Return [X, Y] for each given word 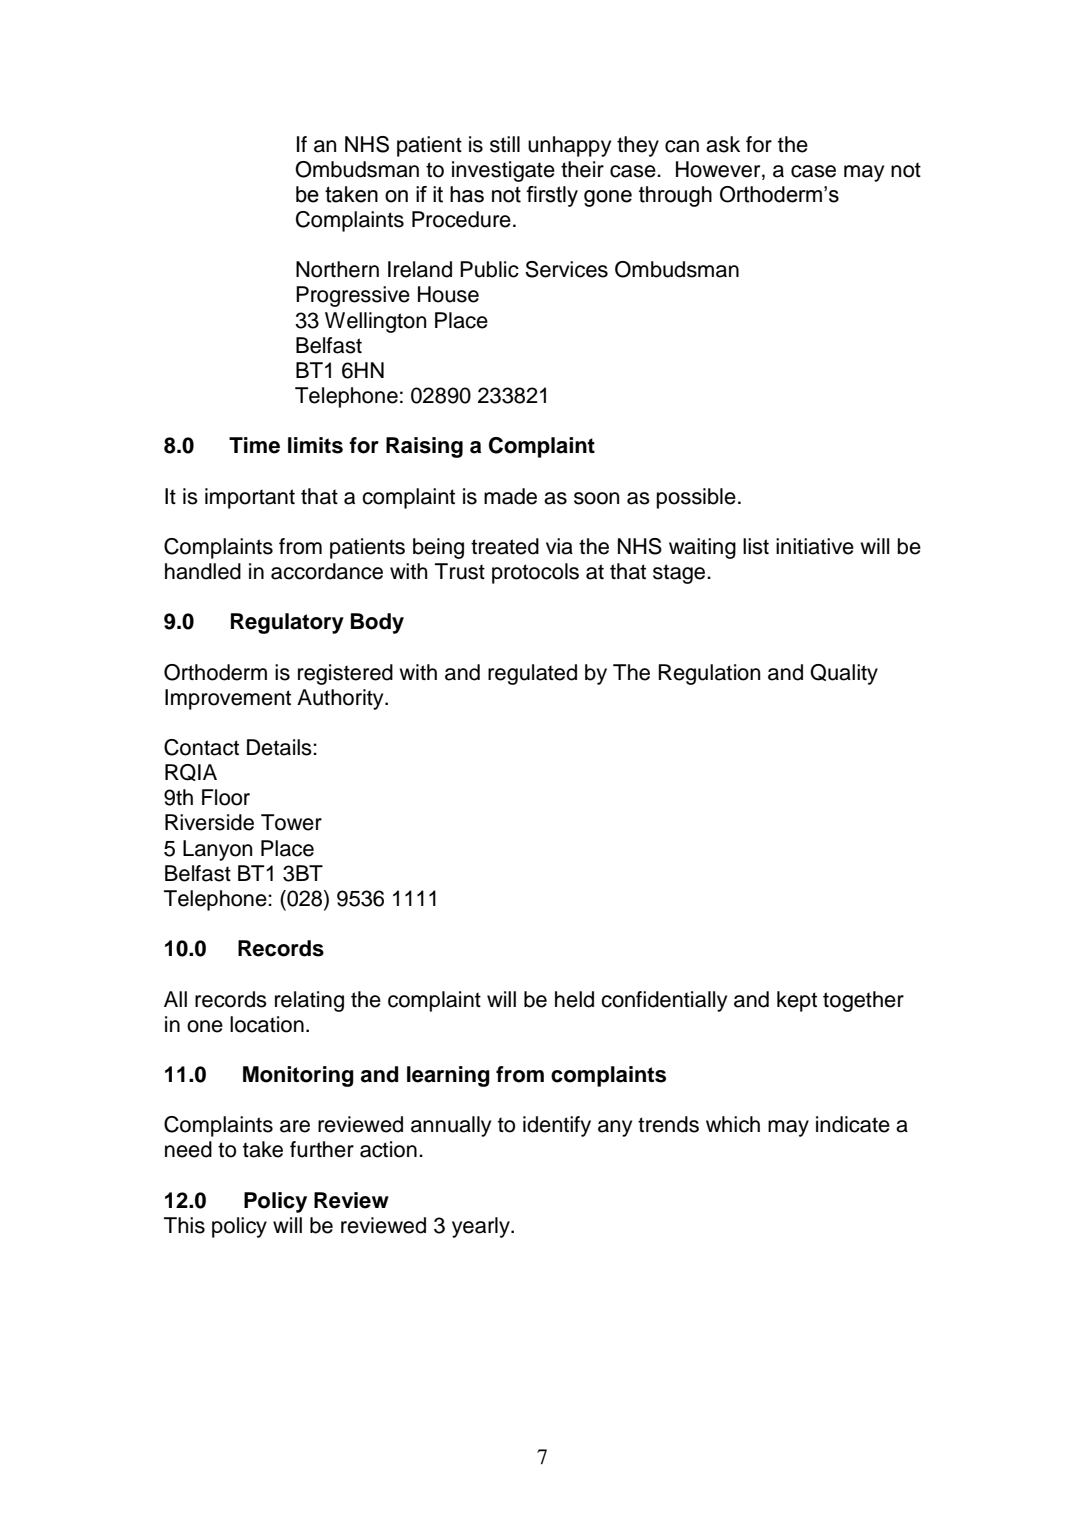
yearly [482, 1227]
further [322, 1149]
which [733, 1124]
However [719, 169]
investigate [503, 171]
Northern [337, 269]
